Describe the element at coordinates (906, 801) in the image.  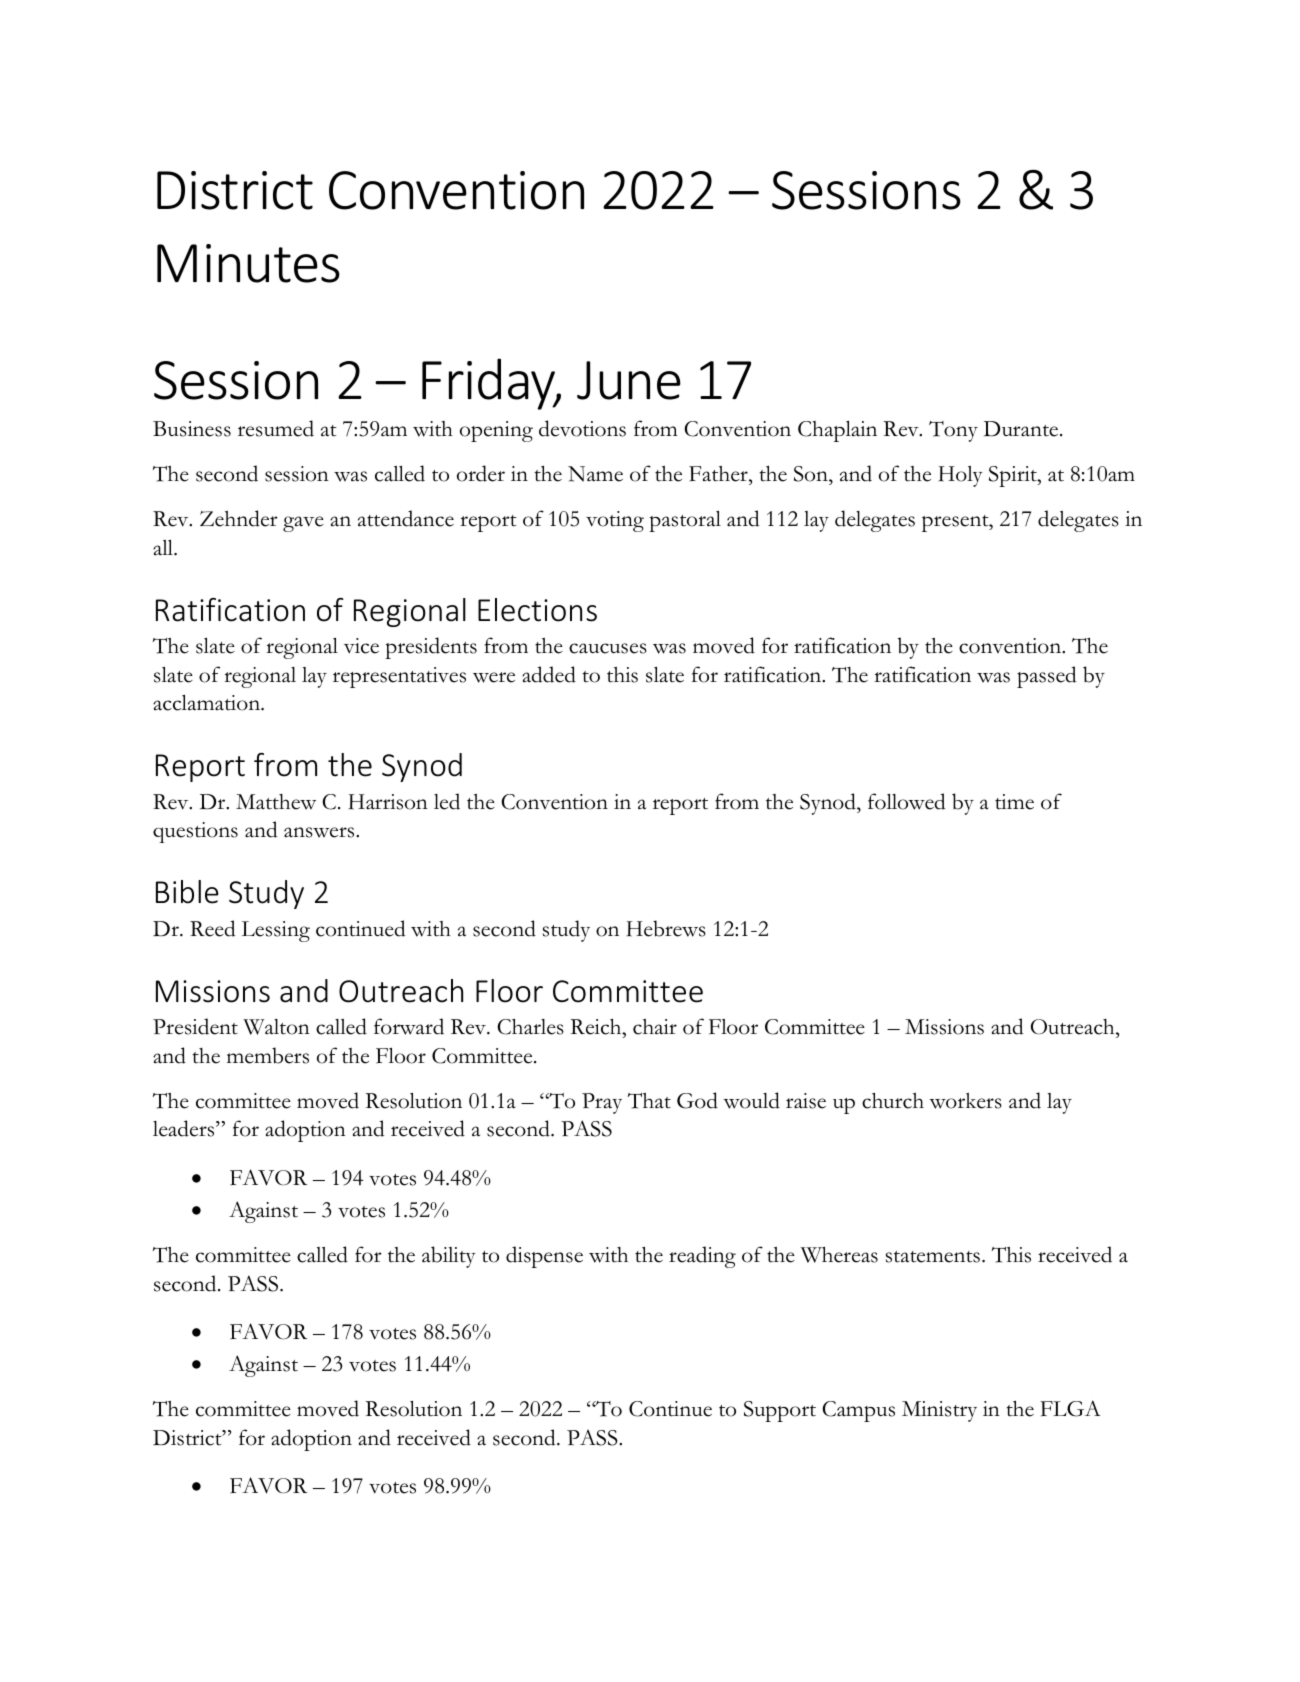
I see `followed` at that location.
